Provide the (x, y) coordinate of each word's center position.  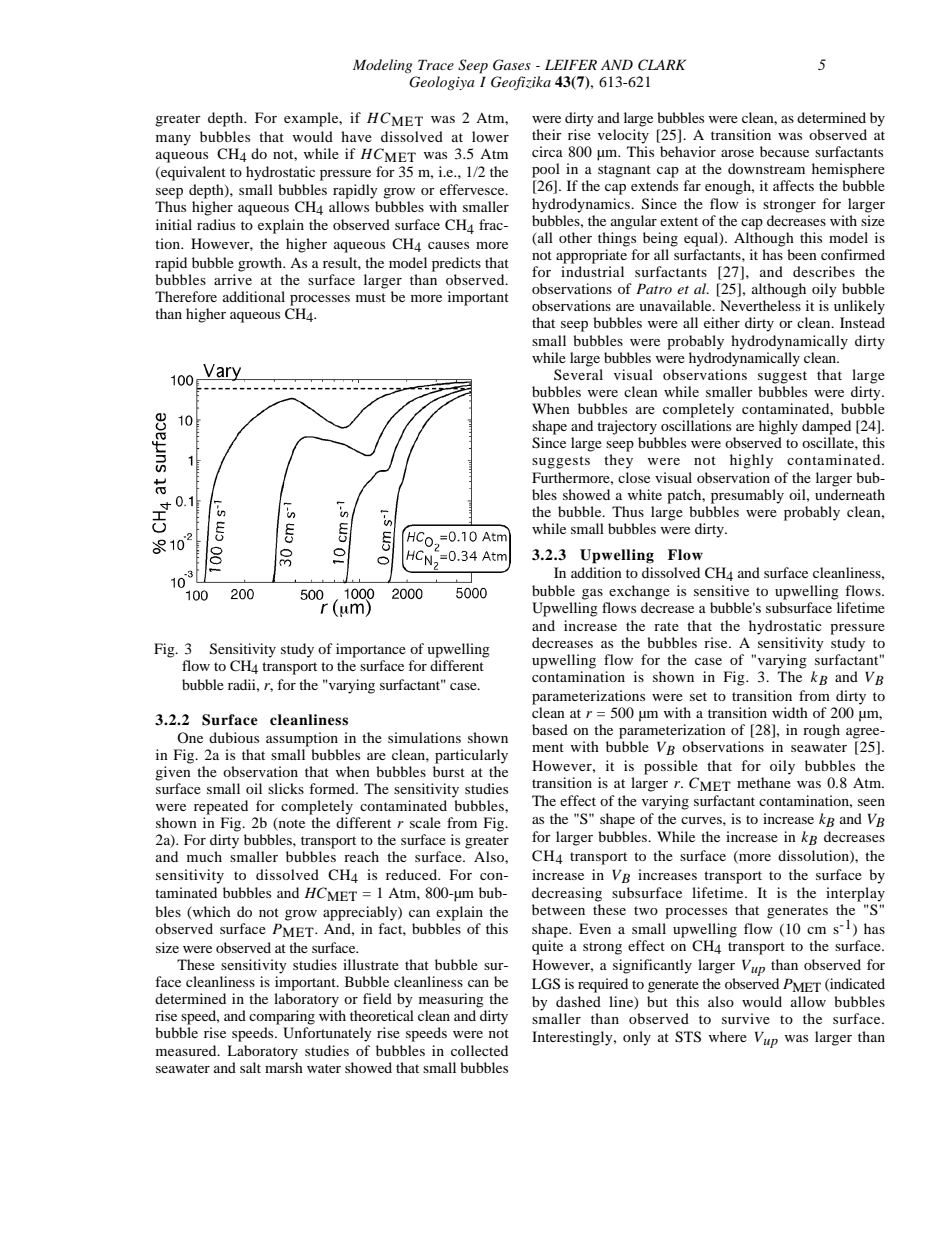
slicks (286, 788)
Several (578, 374)
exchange (639, 592)
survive (746, 1018)
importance (371, 650)
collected (479, 1050)
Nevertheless (760, 305)
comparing (282, 1017)
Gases (512, 65)
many (173, 140)
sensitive (721, 590)
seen (871, 802)
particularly (471, 756)
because (784, 151)
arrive (233, 279)
